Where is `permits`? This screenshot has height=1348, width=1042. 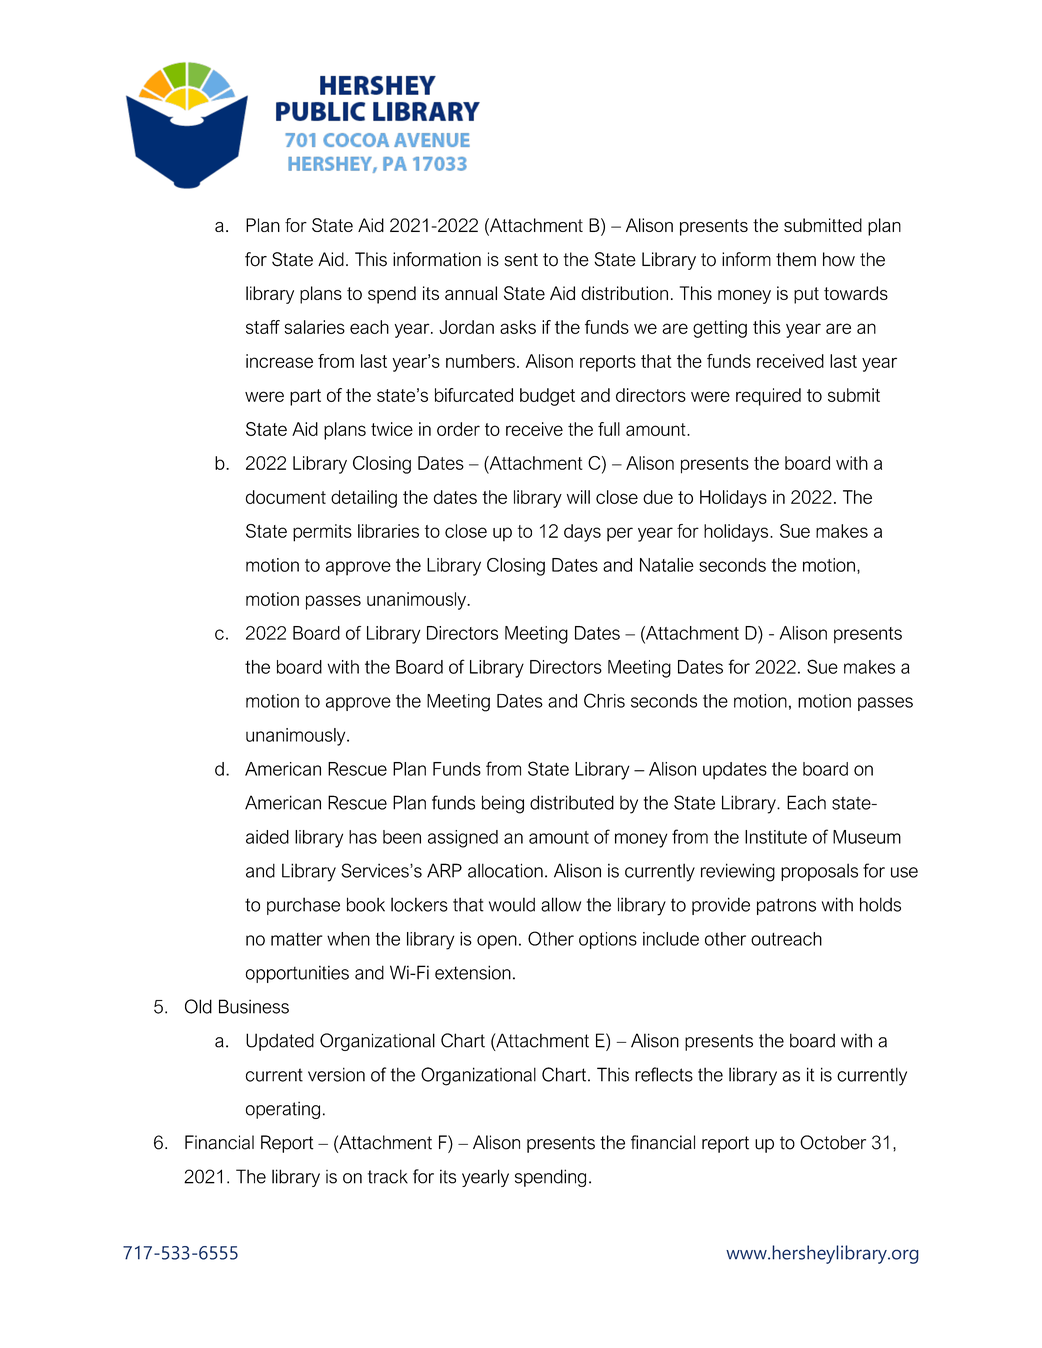
permits is located at coordinates (322, 533).
